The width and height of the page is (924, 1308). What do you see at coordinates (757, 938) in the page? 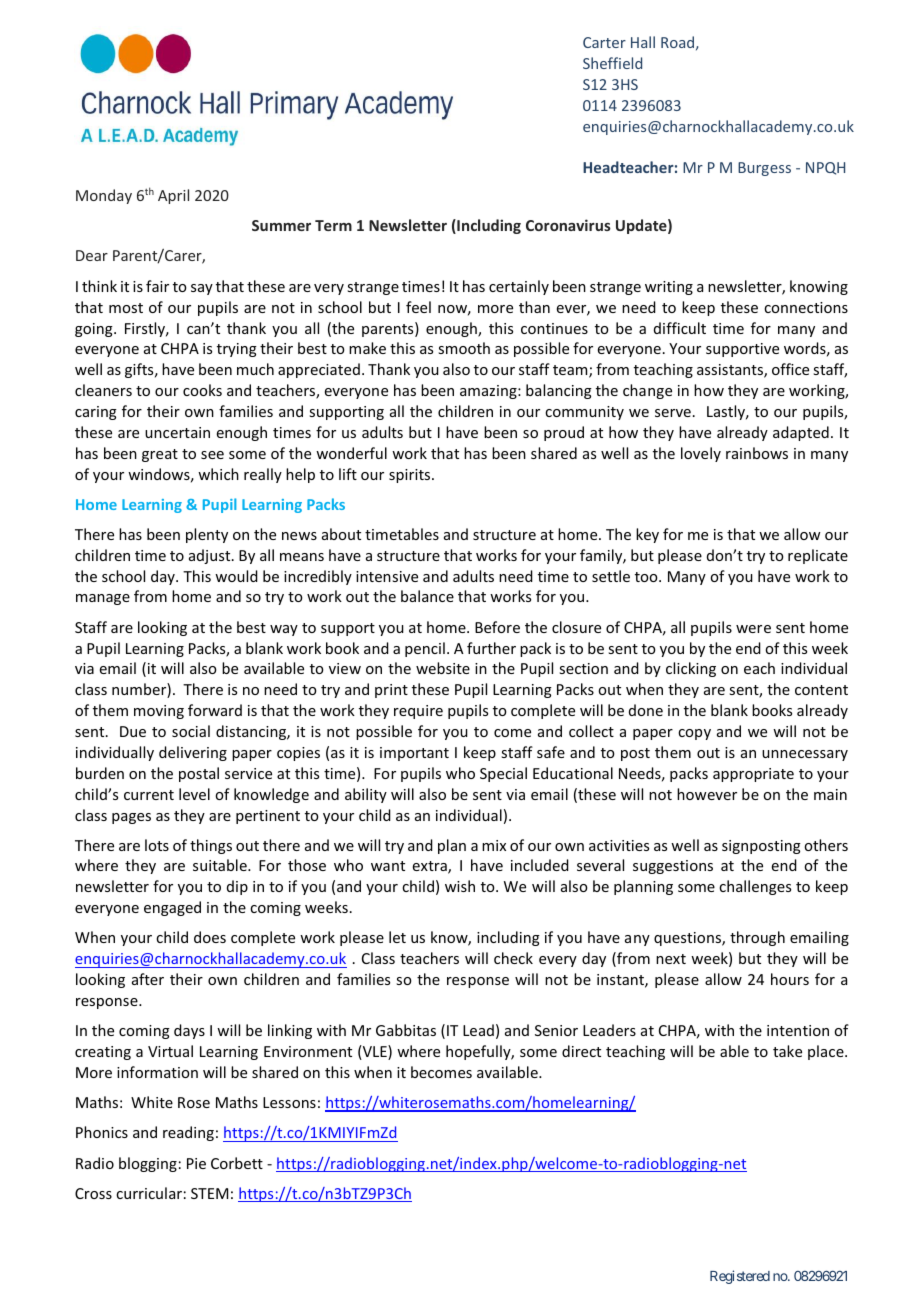
I see `through` at bounding box center [757, 938].
